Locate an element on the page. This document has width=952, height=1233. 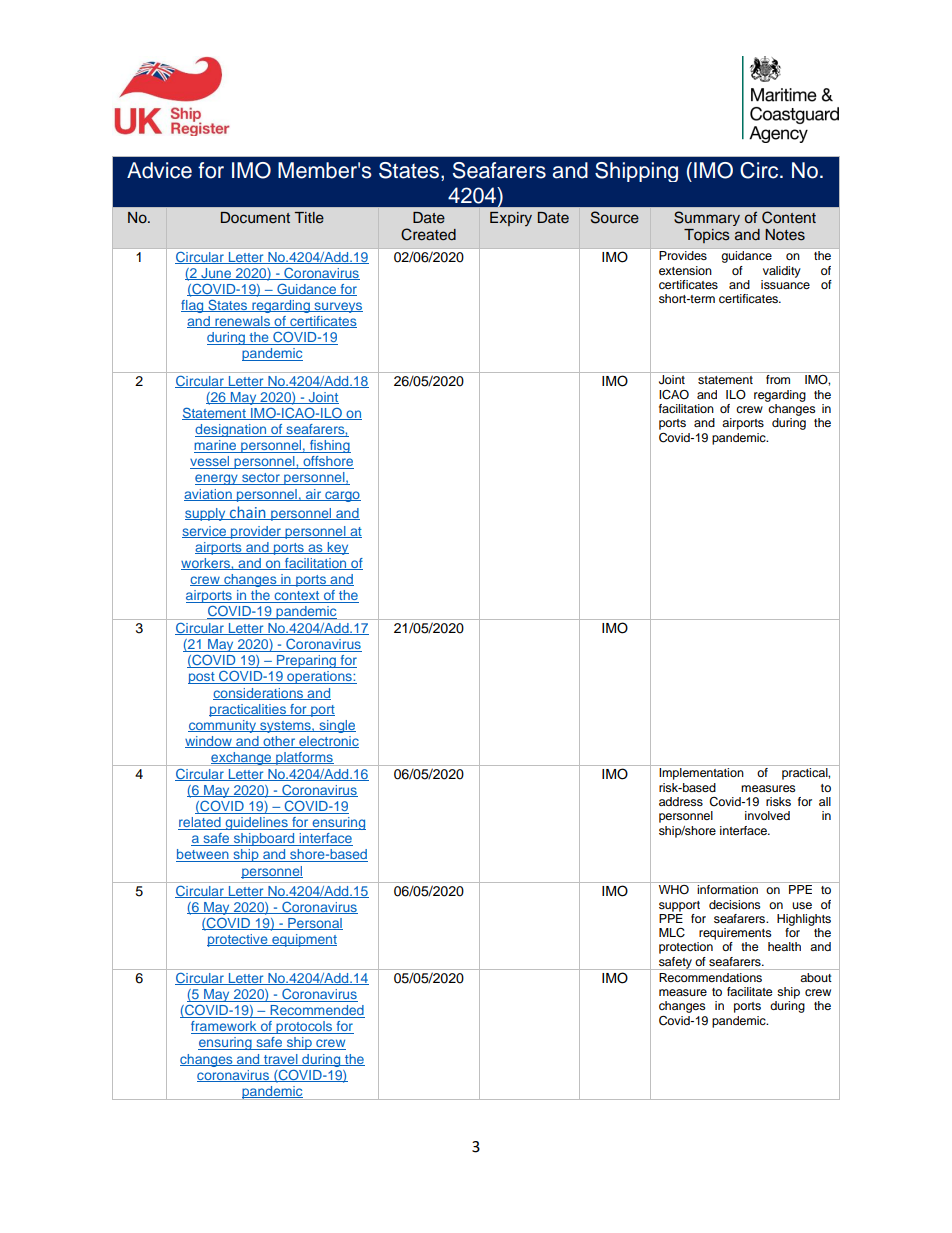
Expiry is located at coordinates (511, 219).
